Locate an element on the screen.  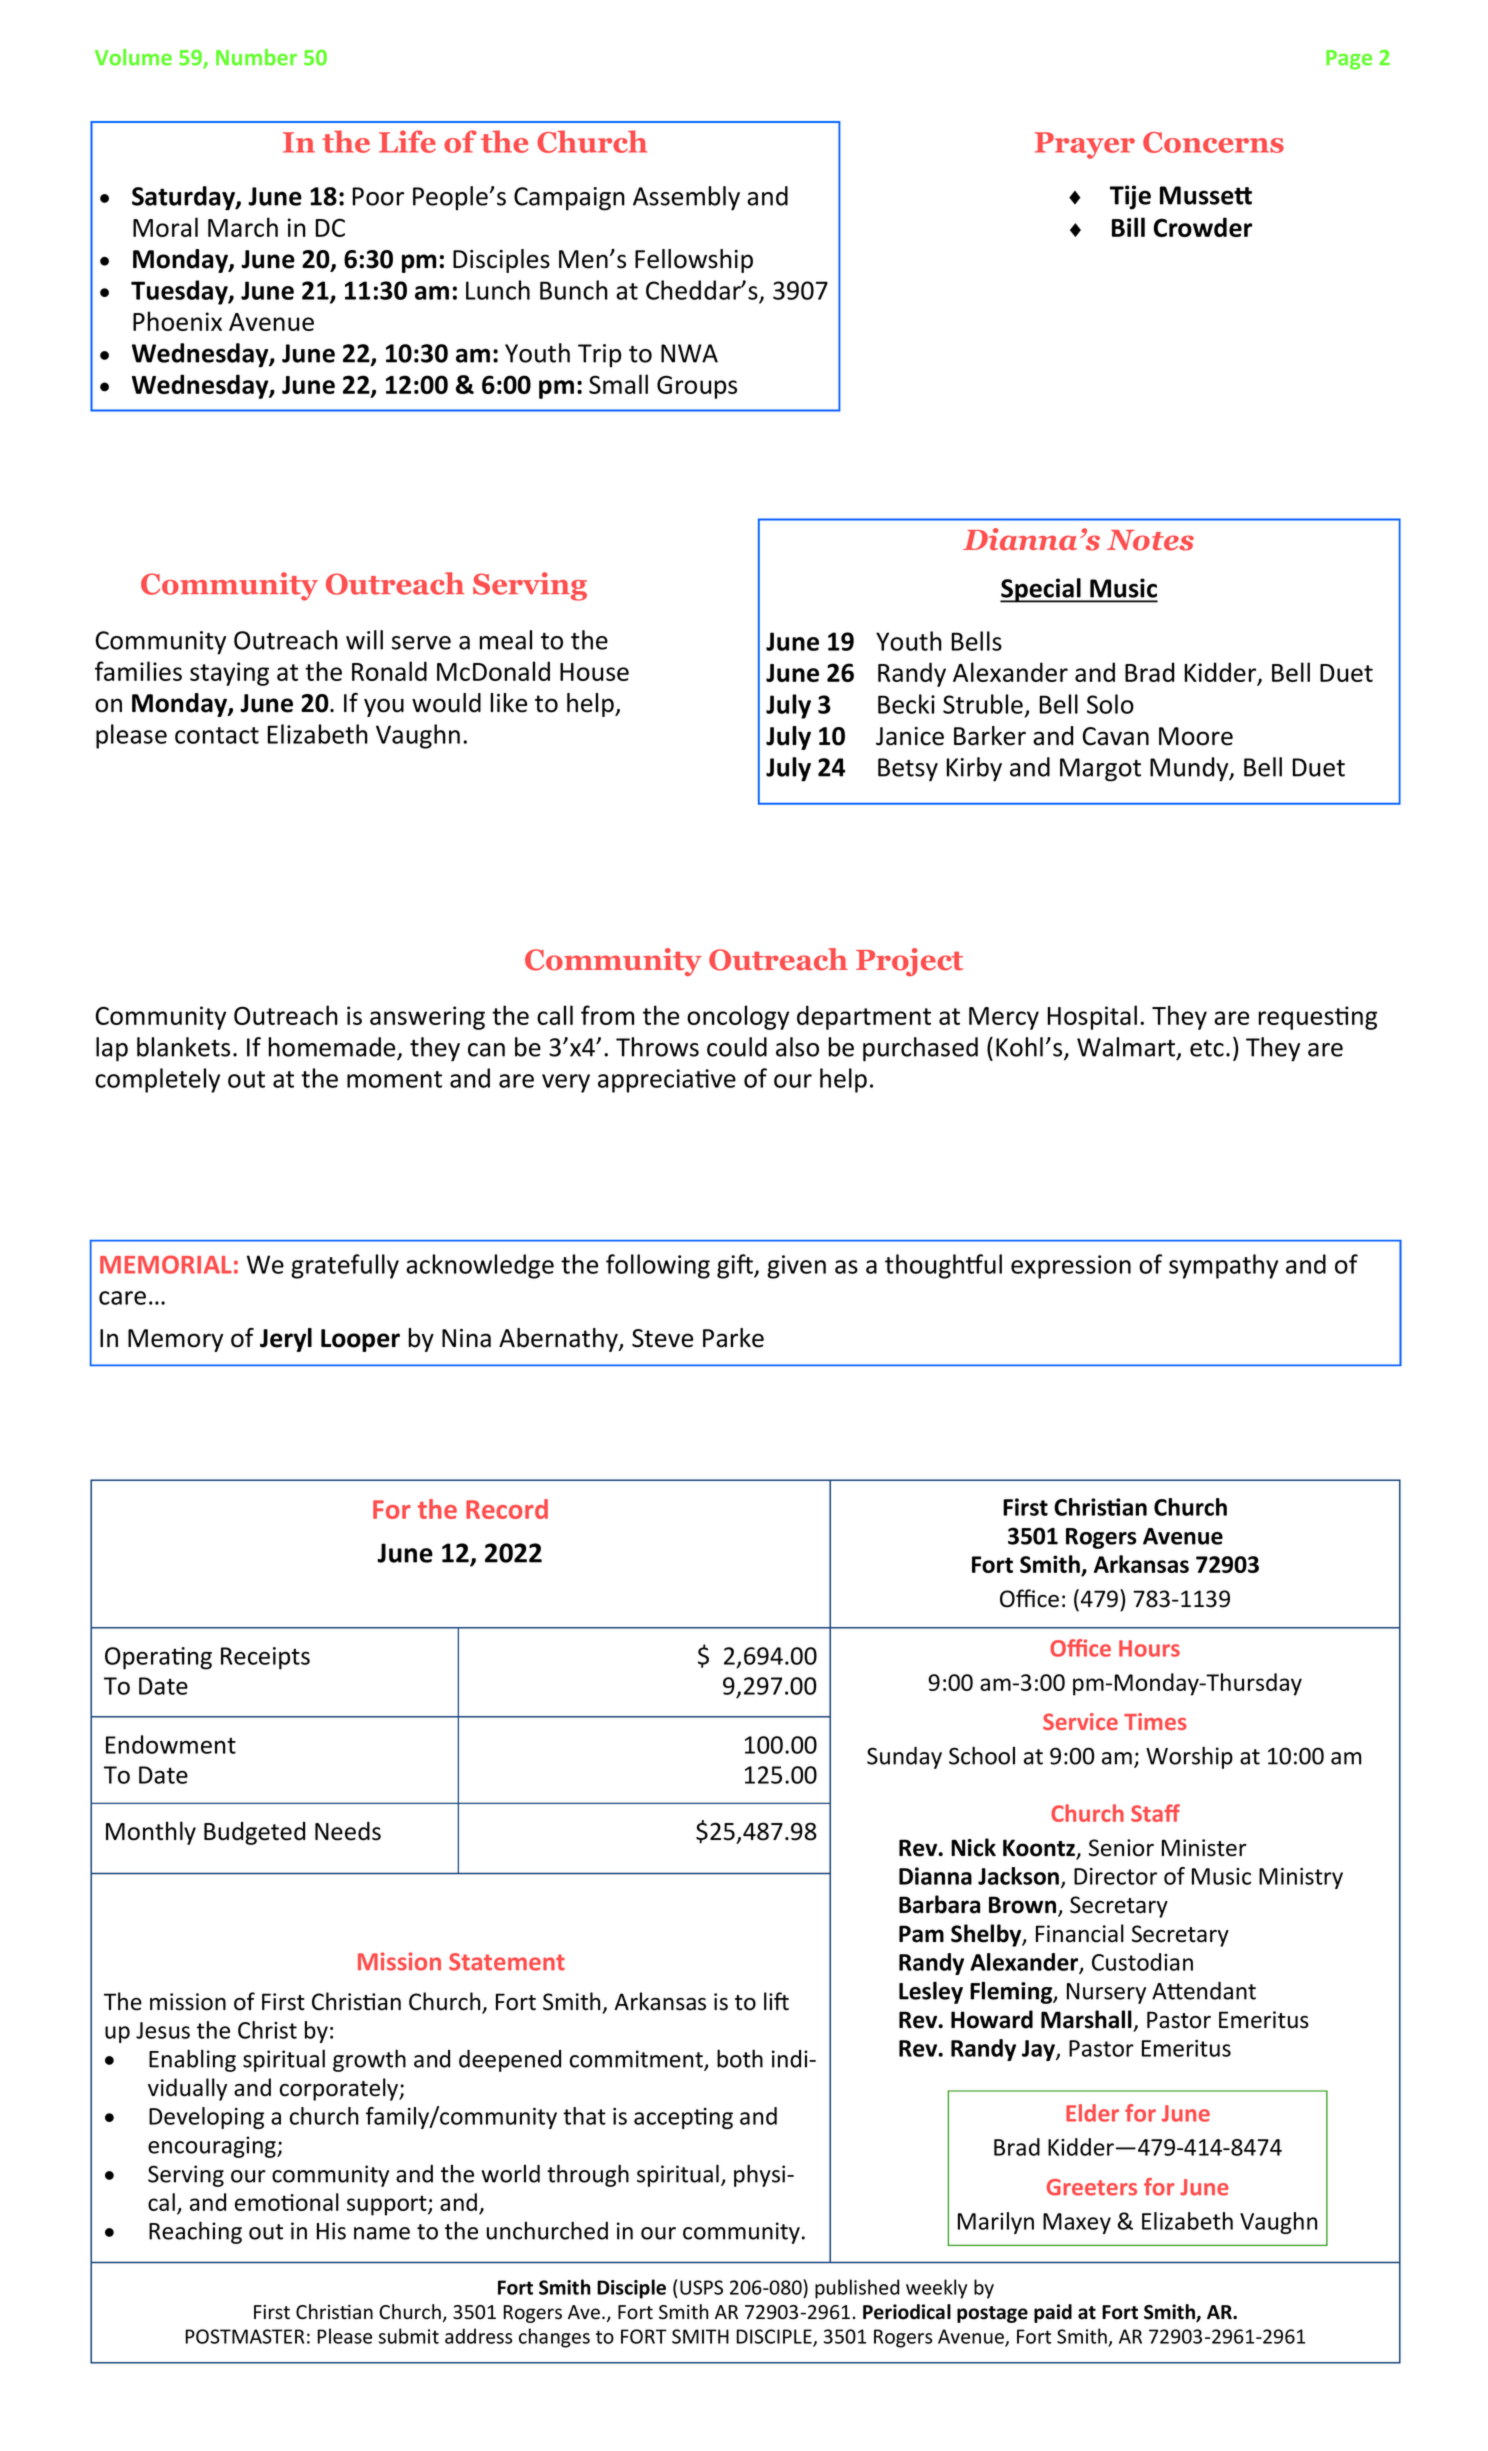
Number is located at coordinates (256, 57).
